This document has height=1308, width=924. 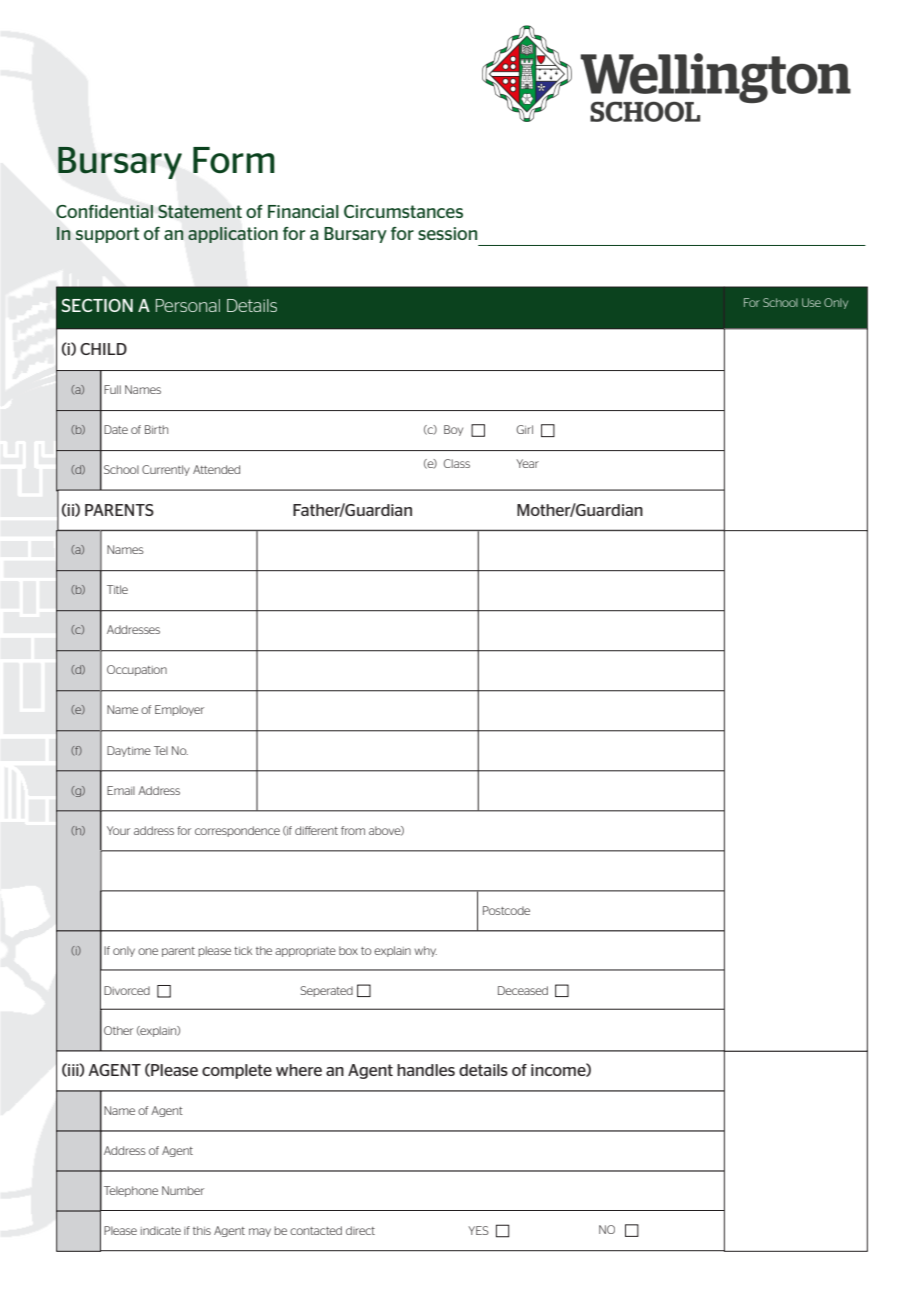 I want to click on Postcode, so click(x=506, y=910).
